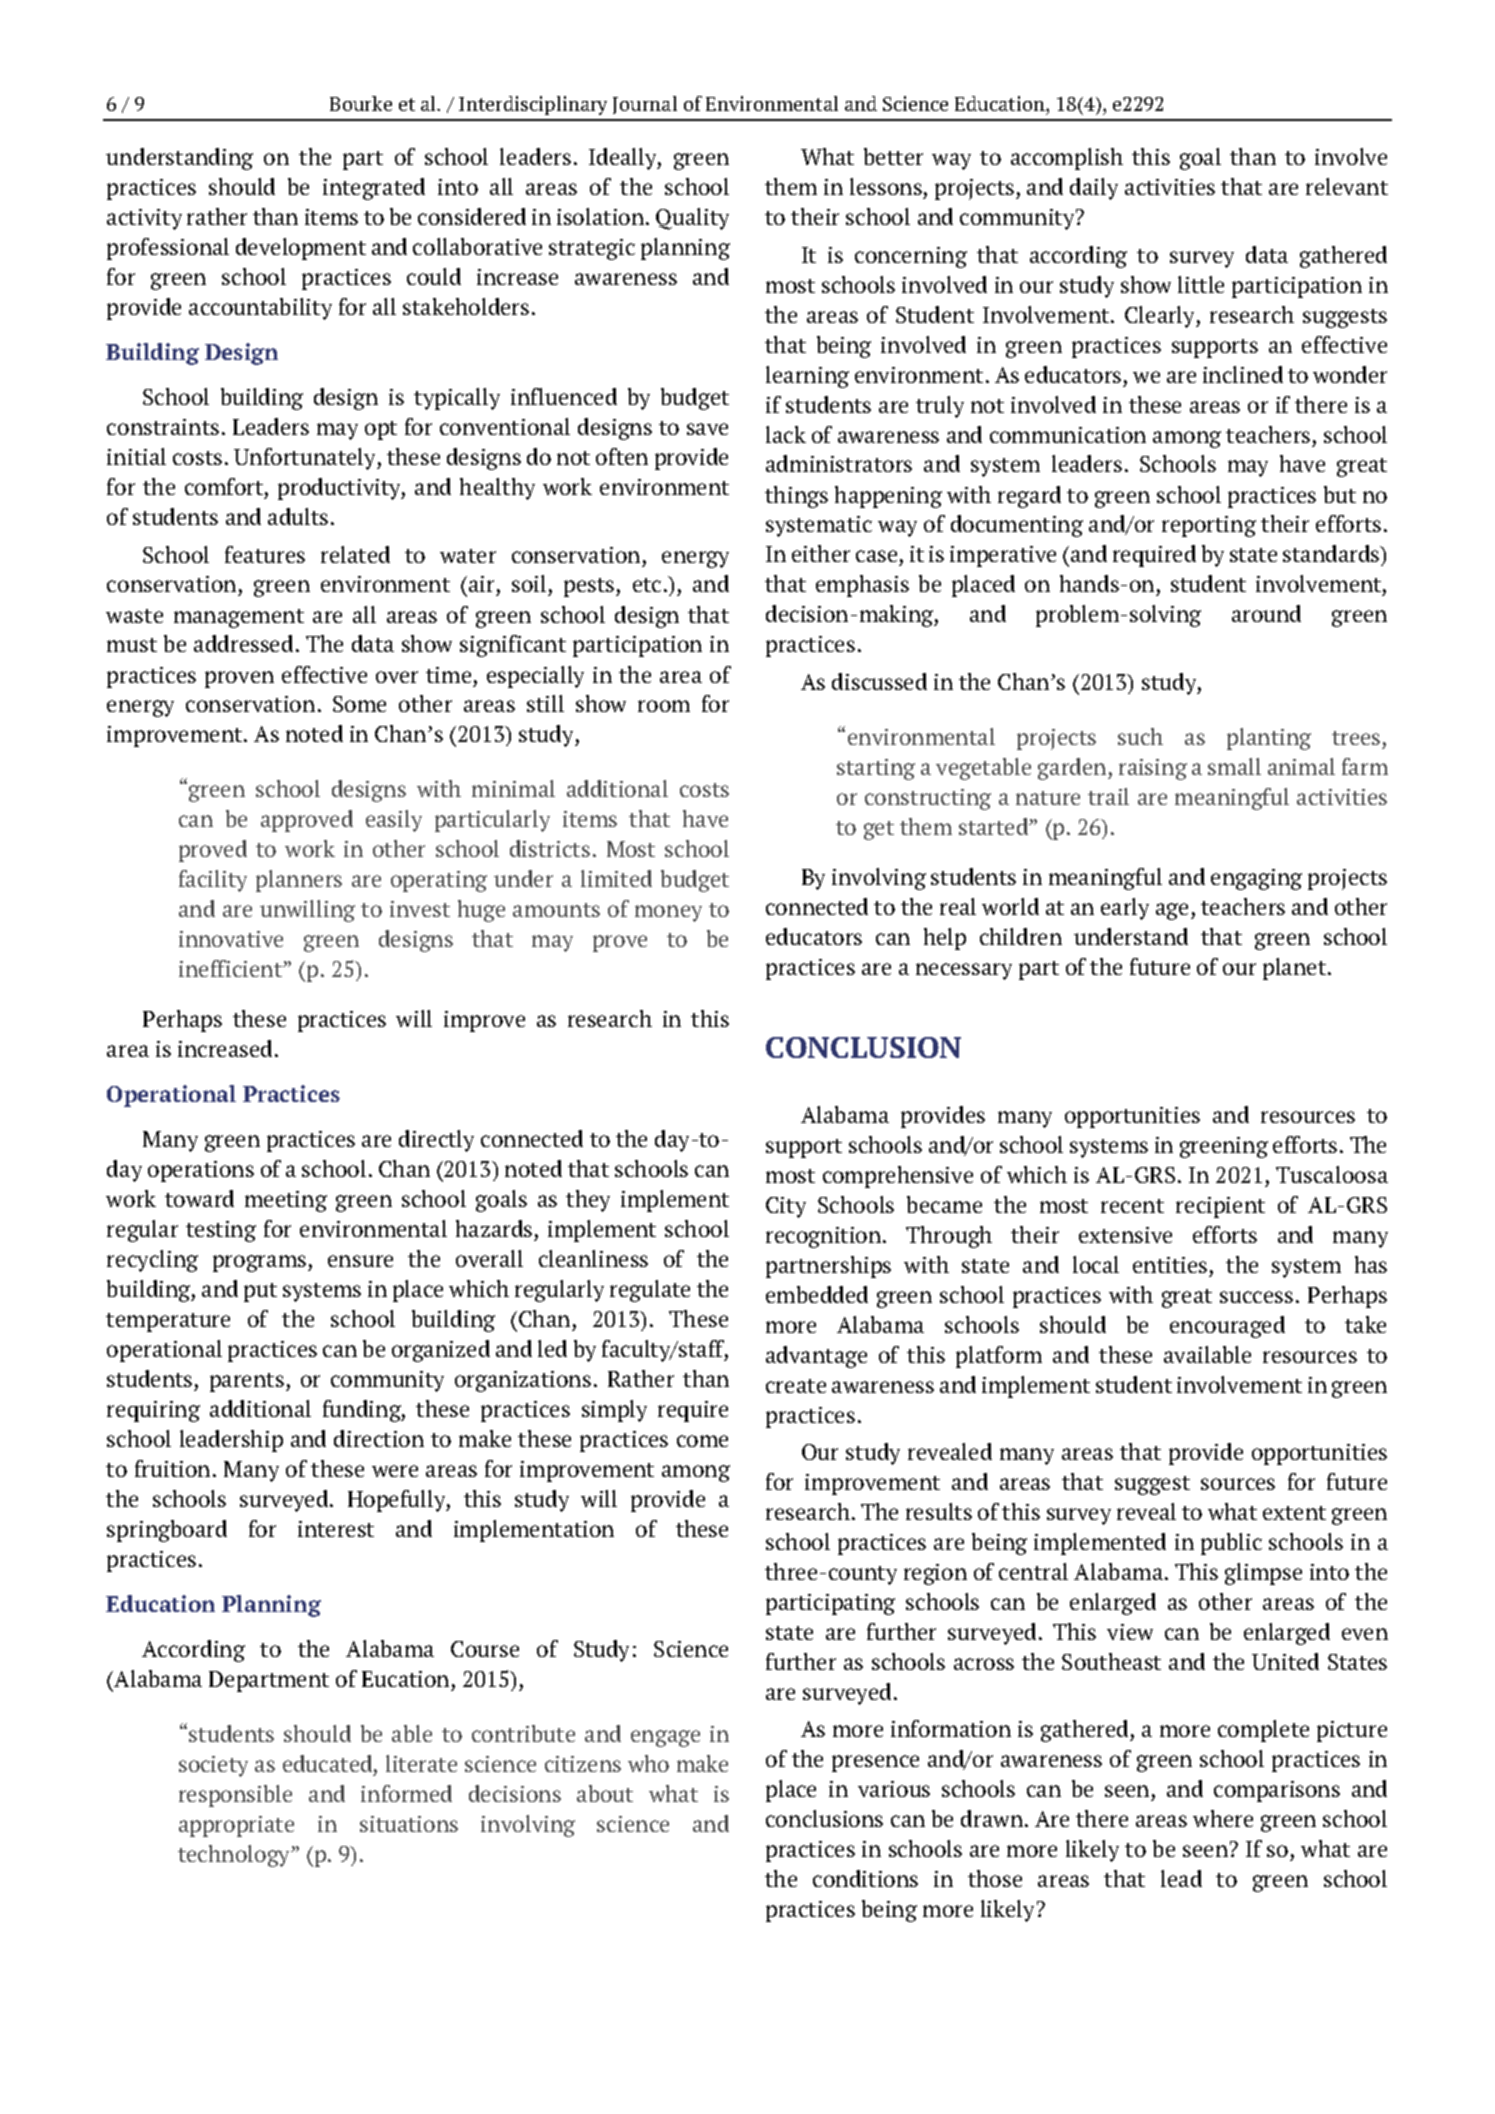 The image size is (1495, 2114). I want to click on inefficient, so click(232, 968).
